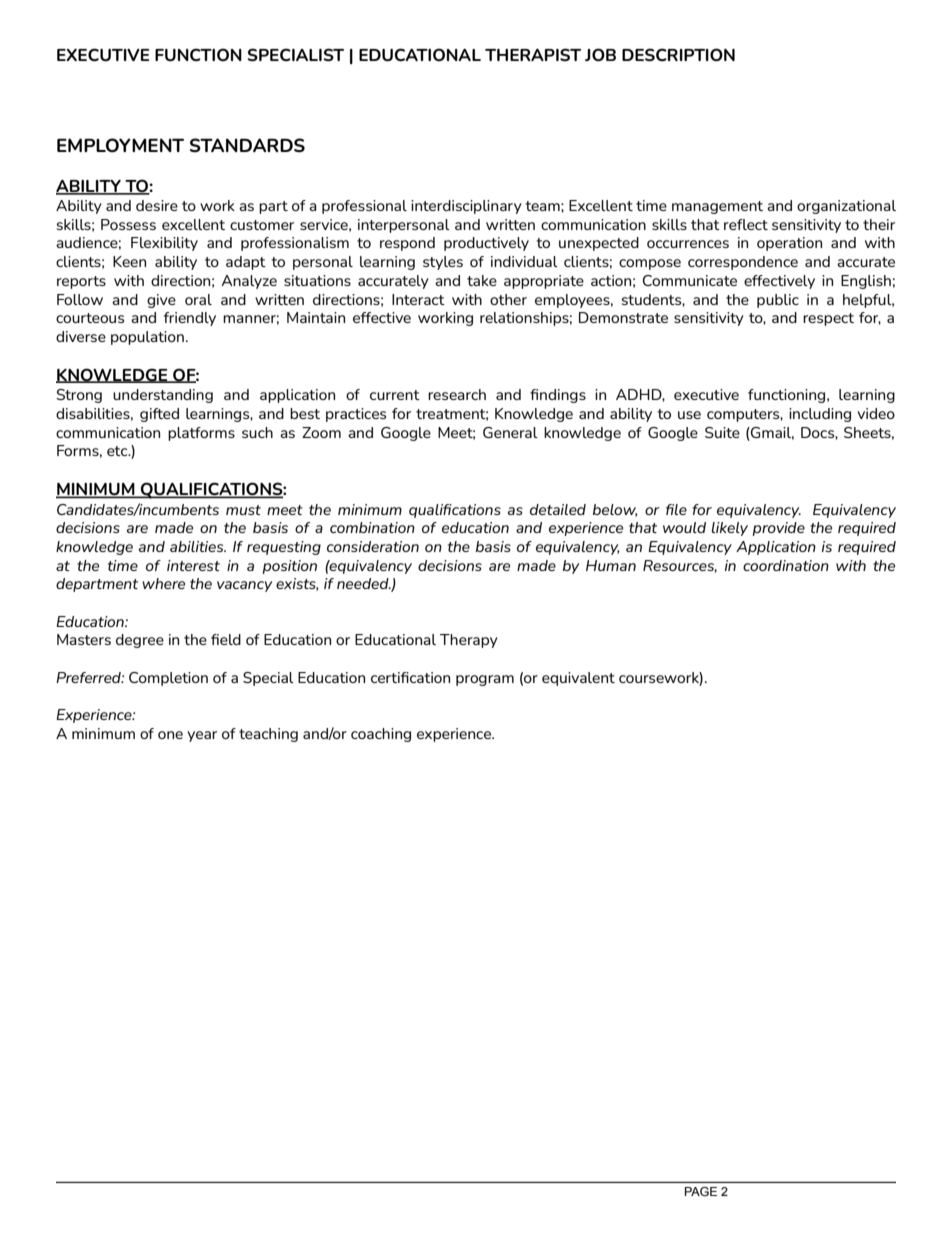  What do you see at coordinates (120, 145) in the screenshot?
I see `EMPLOYMENT` at bounding box center [120, 145].
